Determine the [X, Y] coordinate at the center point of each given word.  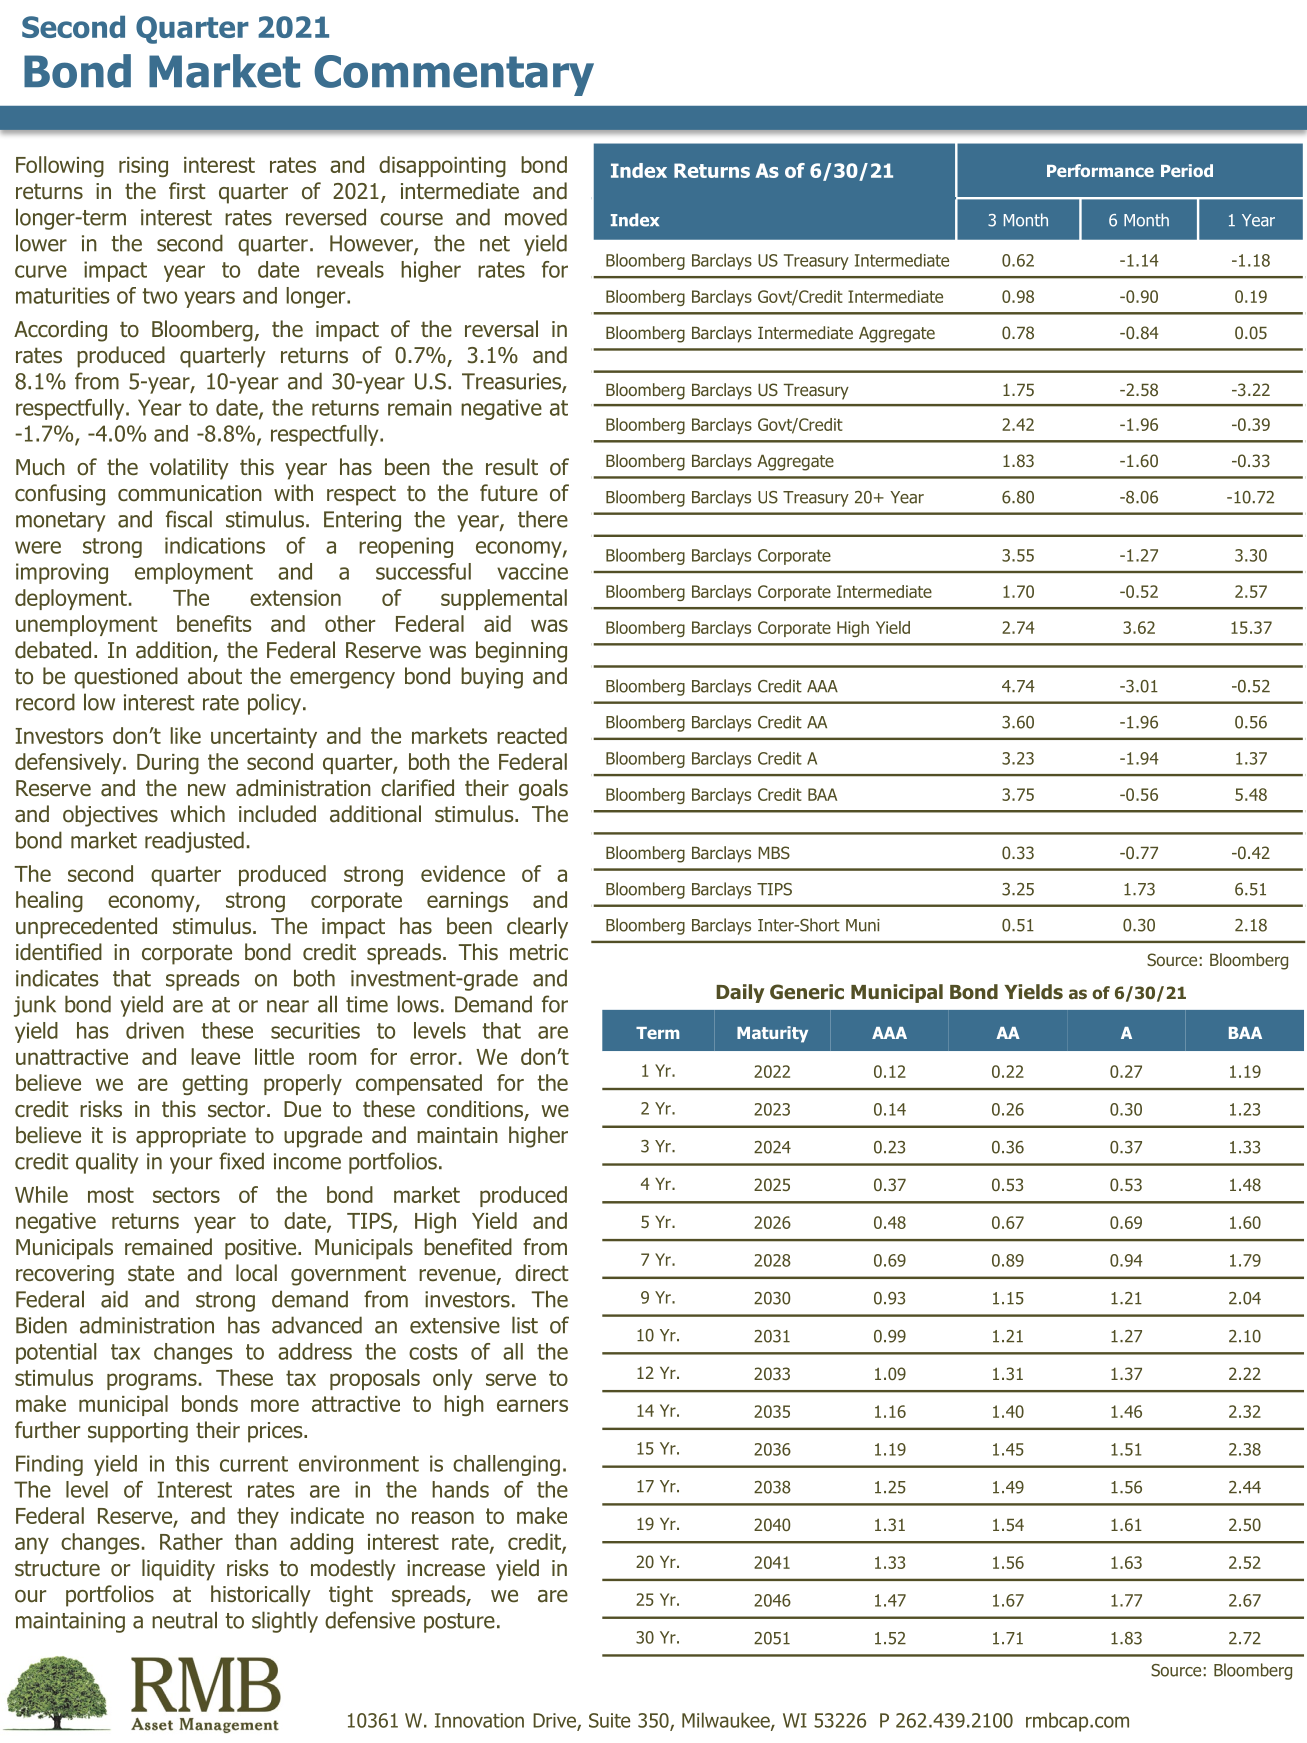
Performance [1100, 170]
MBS [774, 852]
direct [541, 1273]
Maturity [772, 1034]
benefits [214, 623]
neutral [184, 1620]
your [191, 1165]
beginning [521, 652]
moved [536, 217]
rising [143, 167]
